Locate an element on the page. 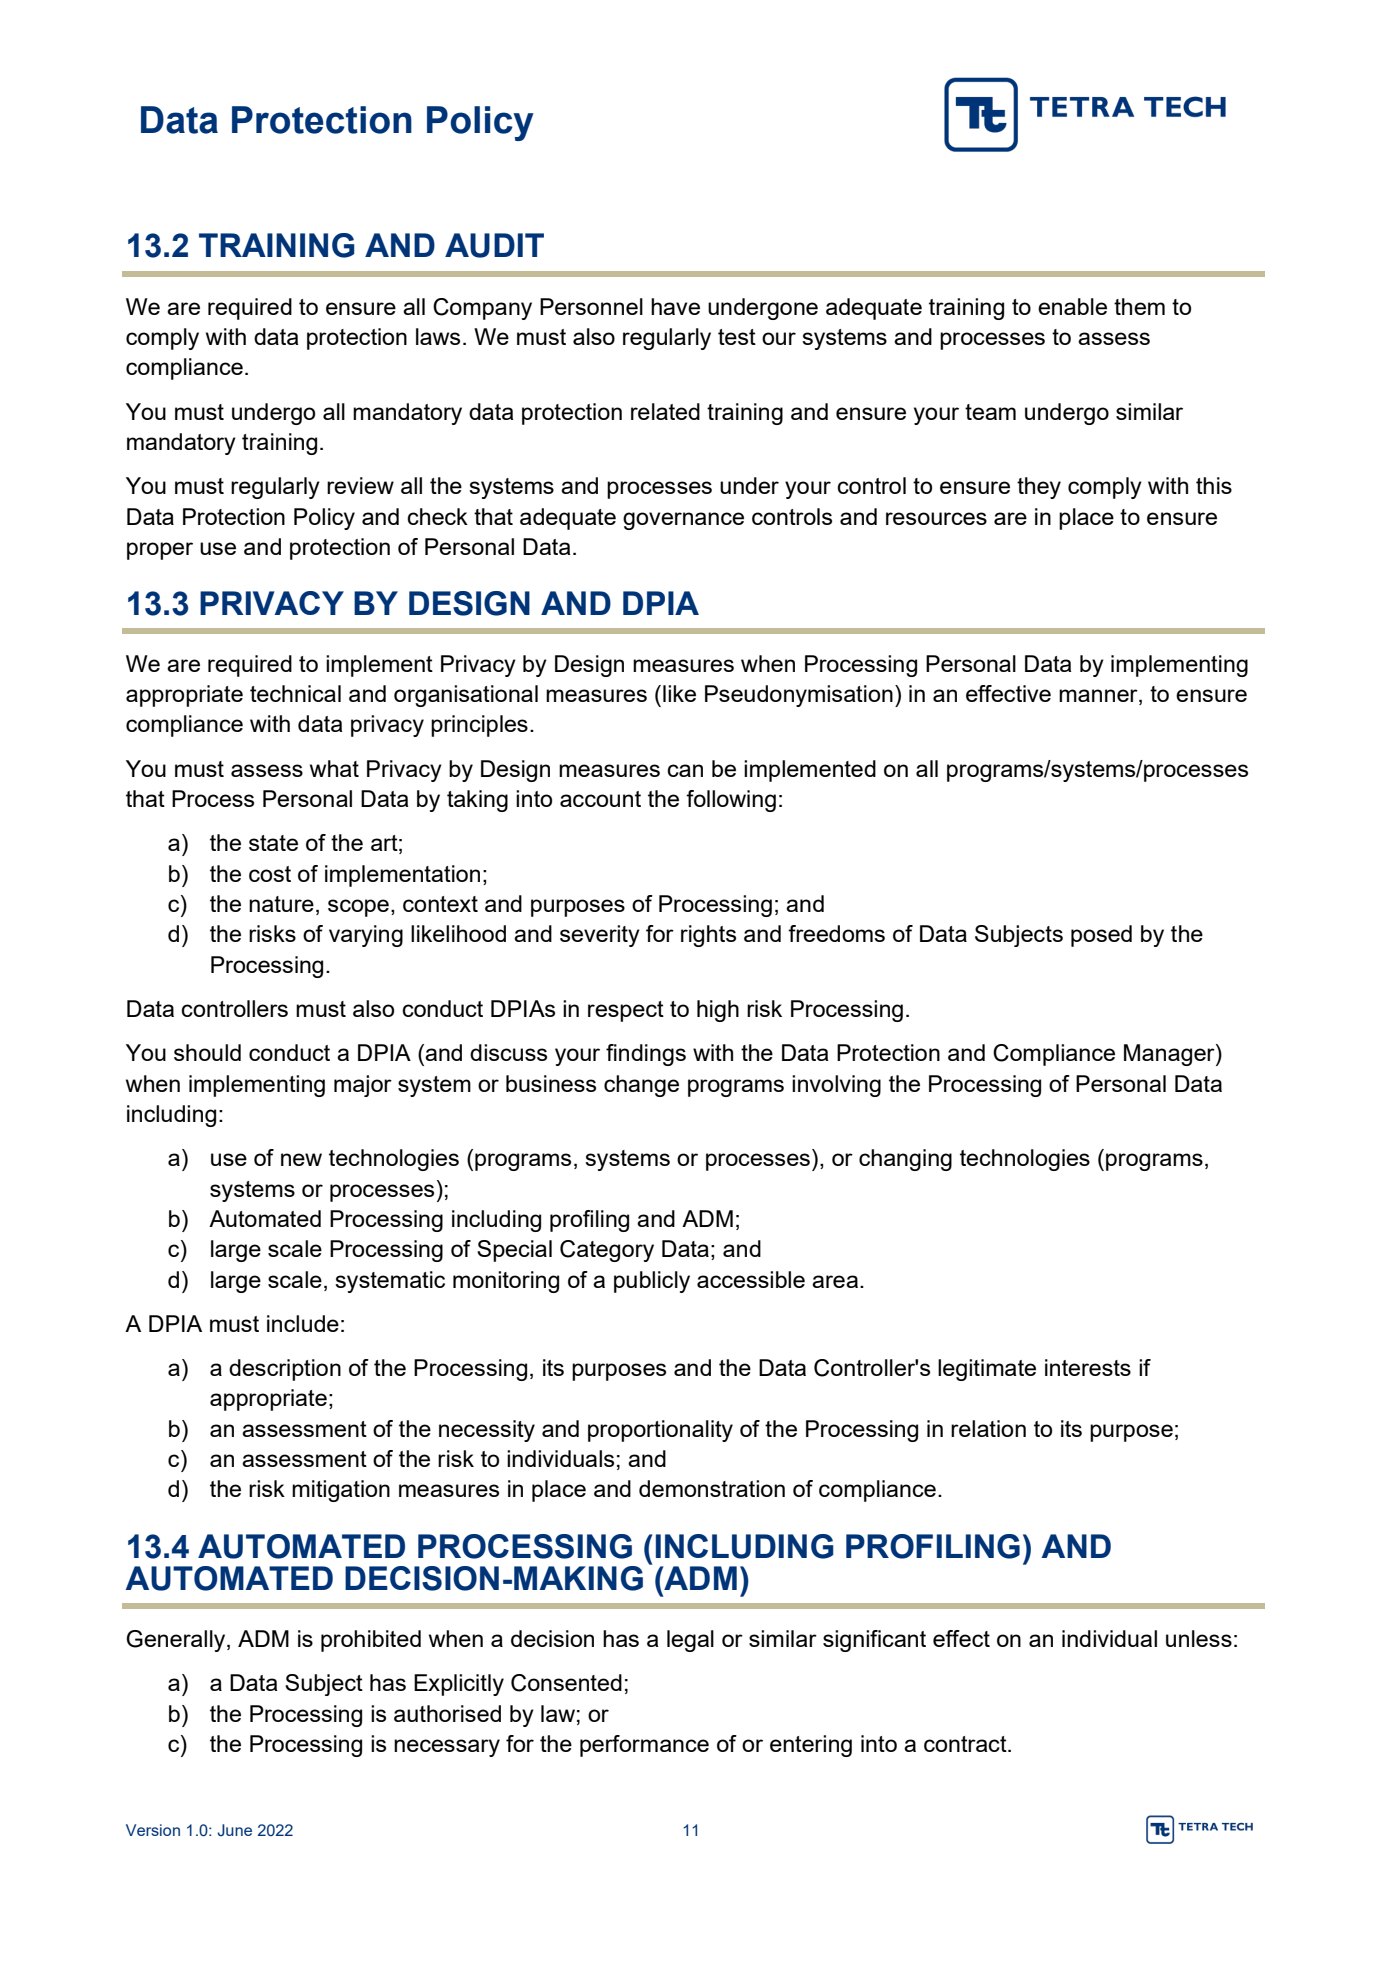 This page has height=1963, width=1388. laws is located at coordinates (438, 336).
